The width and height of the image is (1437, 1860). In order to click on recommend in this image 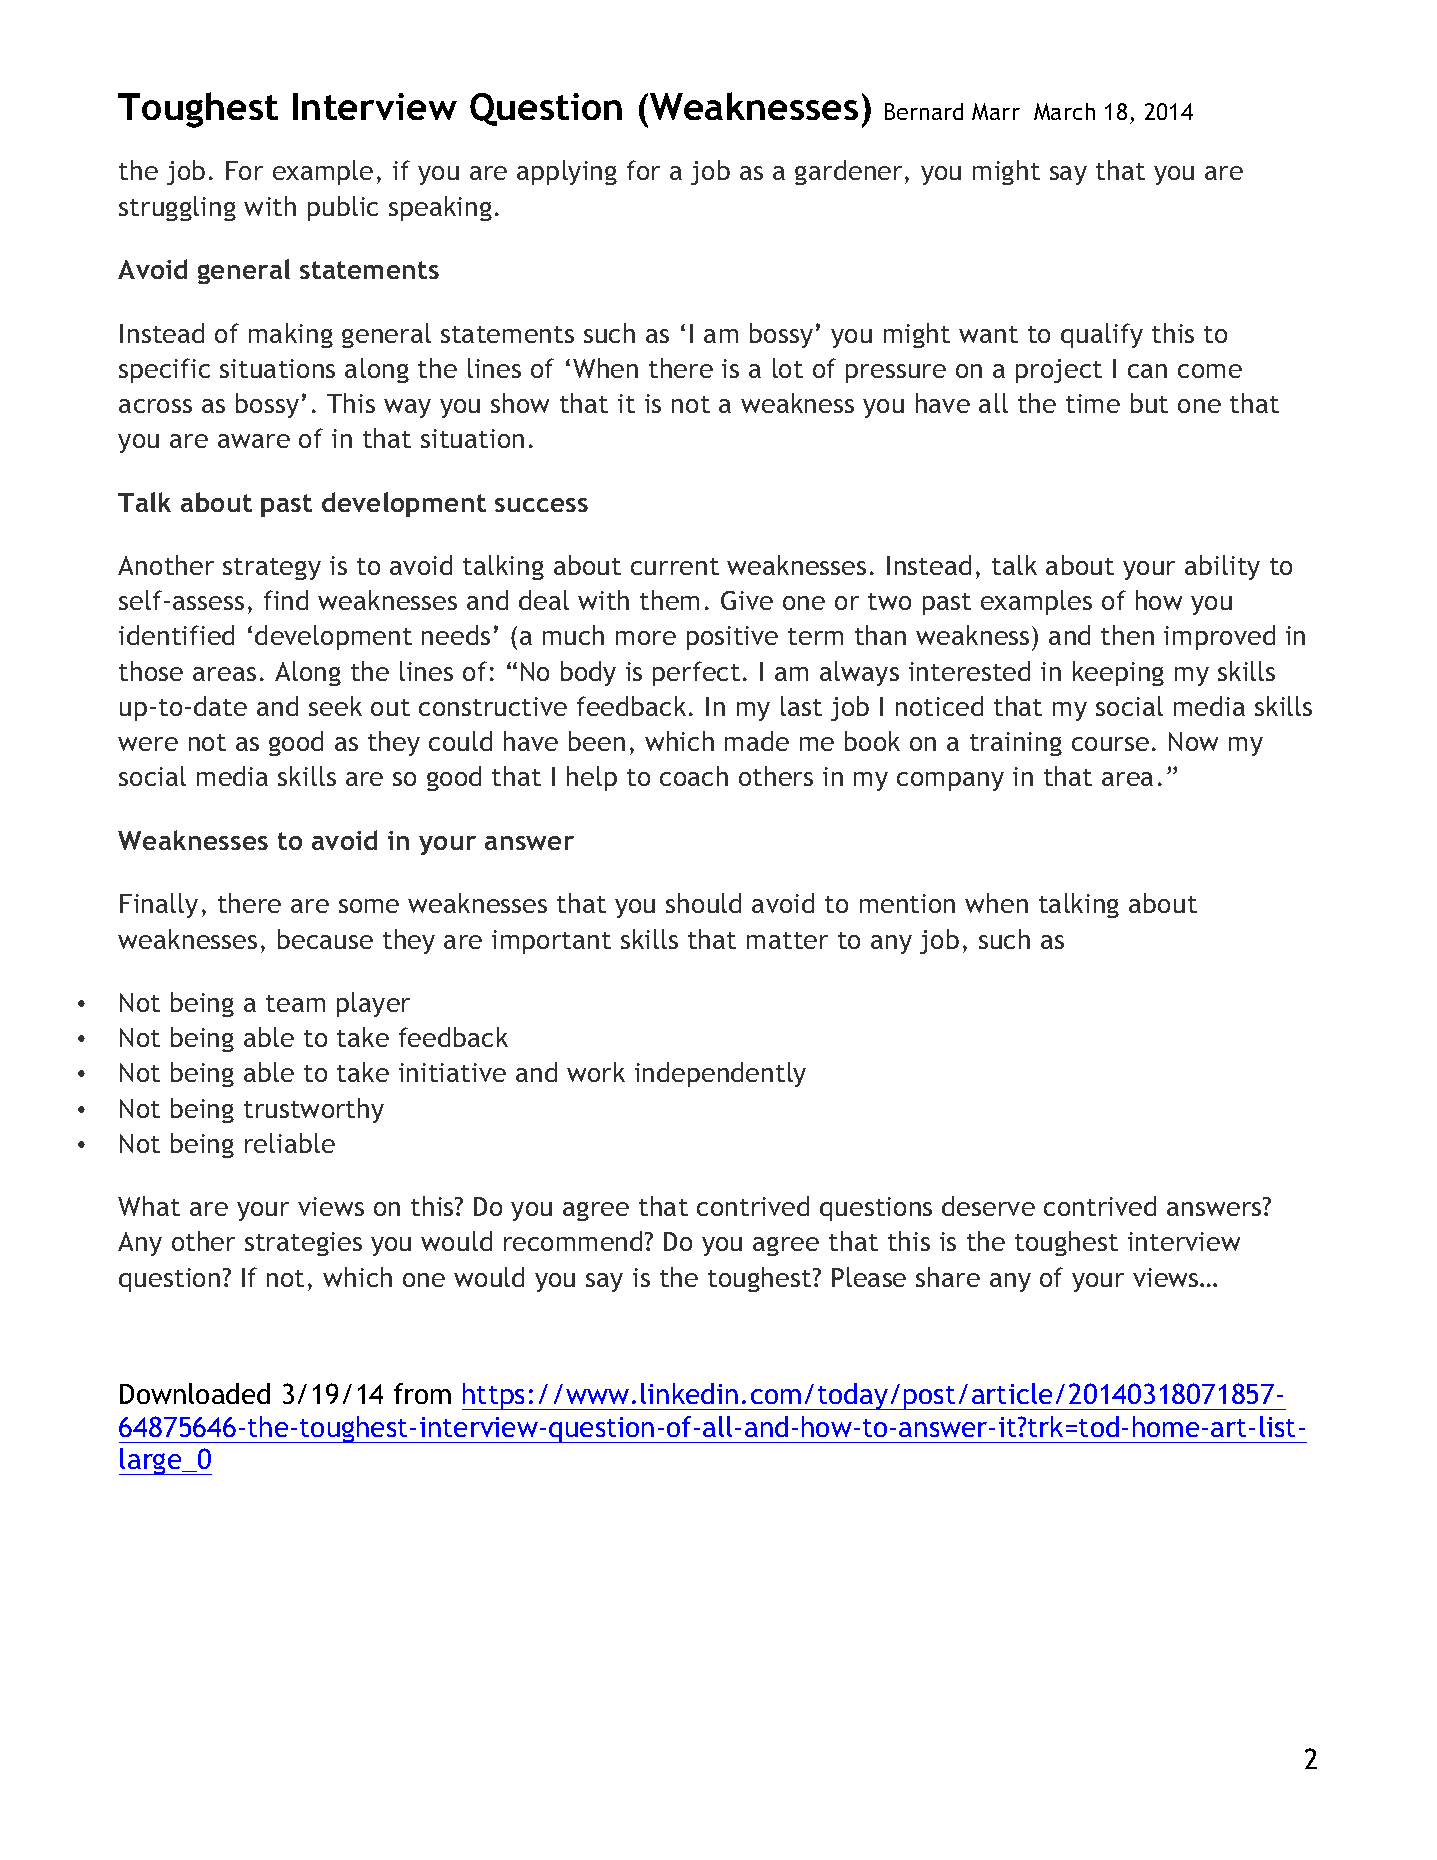, I will do `click(573, 1241)`.
